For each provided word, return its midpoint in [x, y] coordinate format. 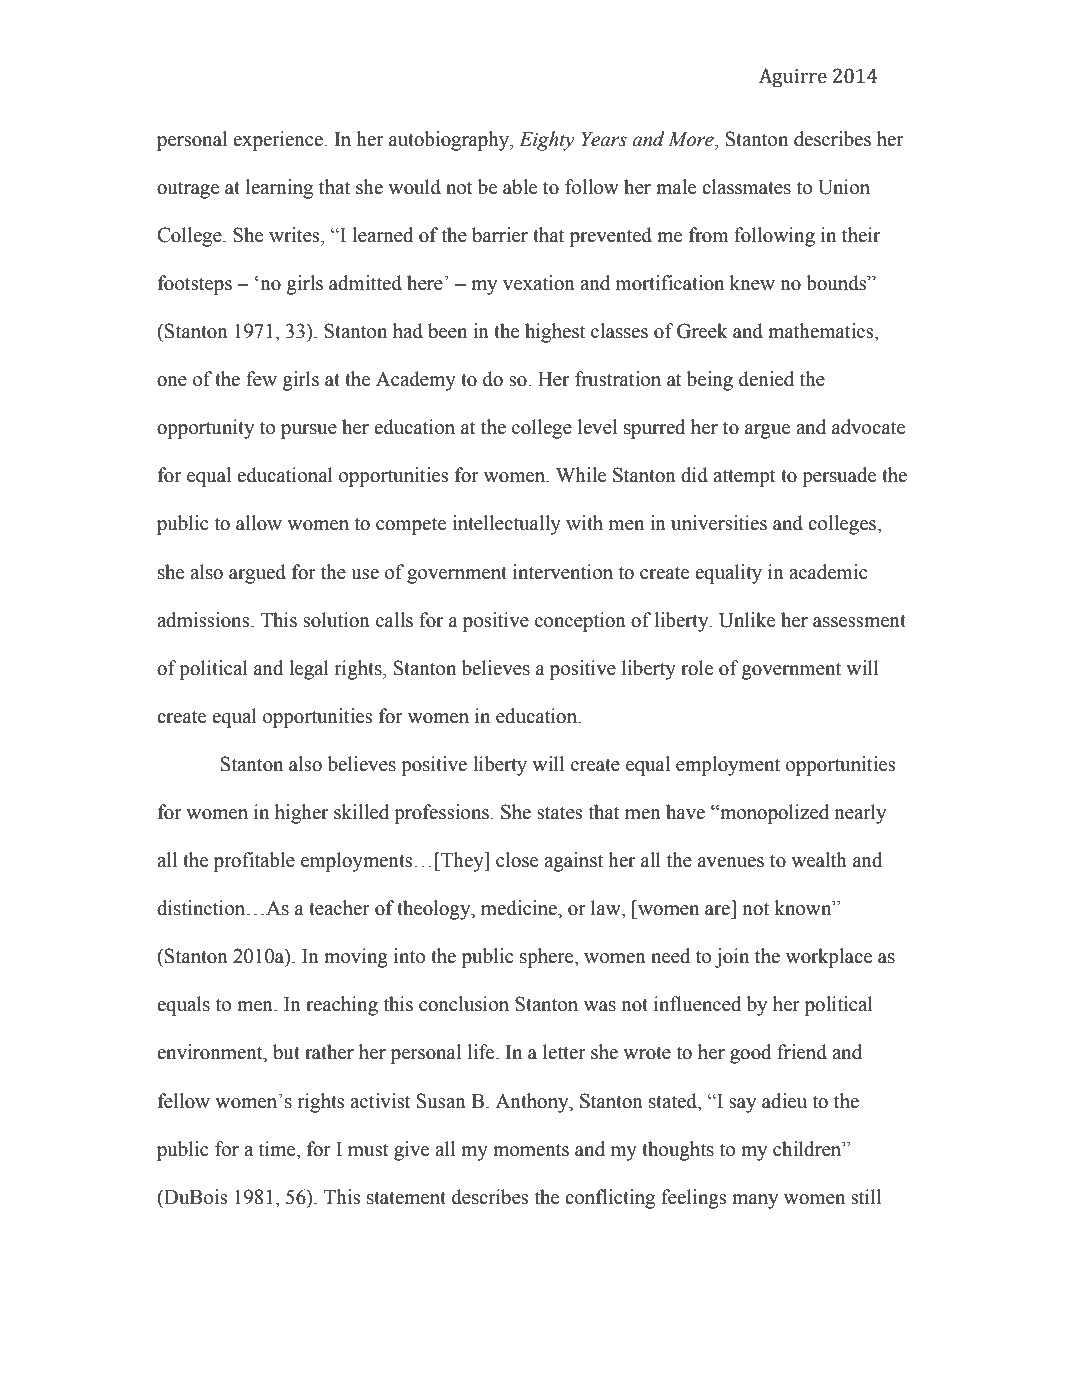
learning [279, 189]
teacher [339, 908]
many [755, 1201]
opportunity [205, 429]
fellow [184, 1101]
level [597, 427]
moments [531, 1150]
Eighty [547, 141]
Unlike [747, 620]
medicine [520, 908]
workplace [829, 958]
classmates [746, 187]
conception [580, 622]
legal [309, 670]
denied [766, 379]
